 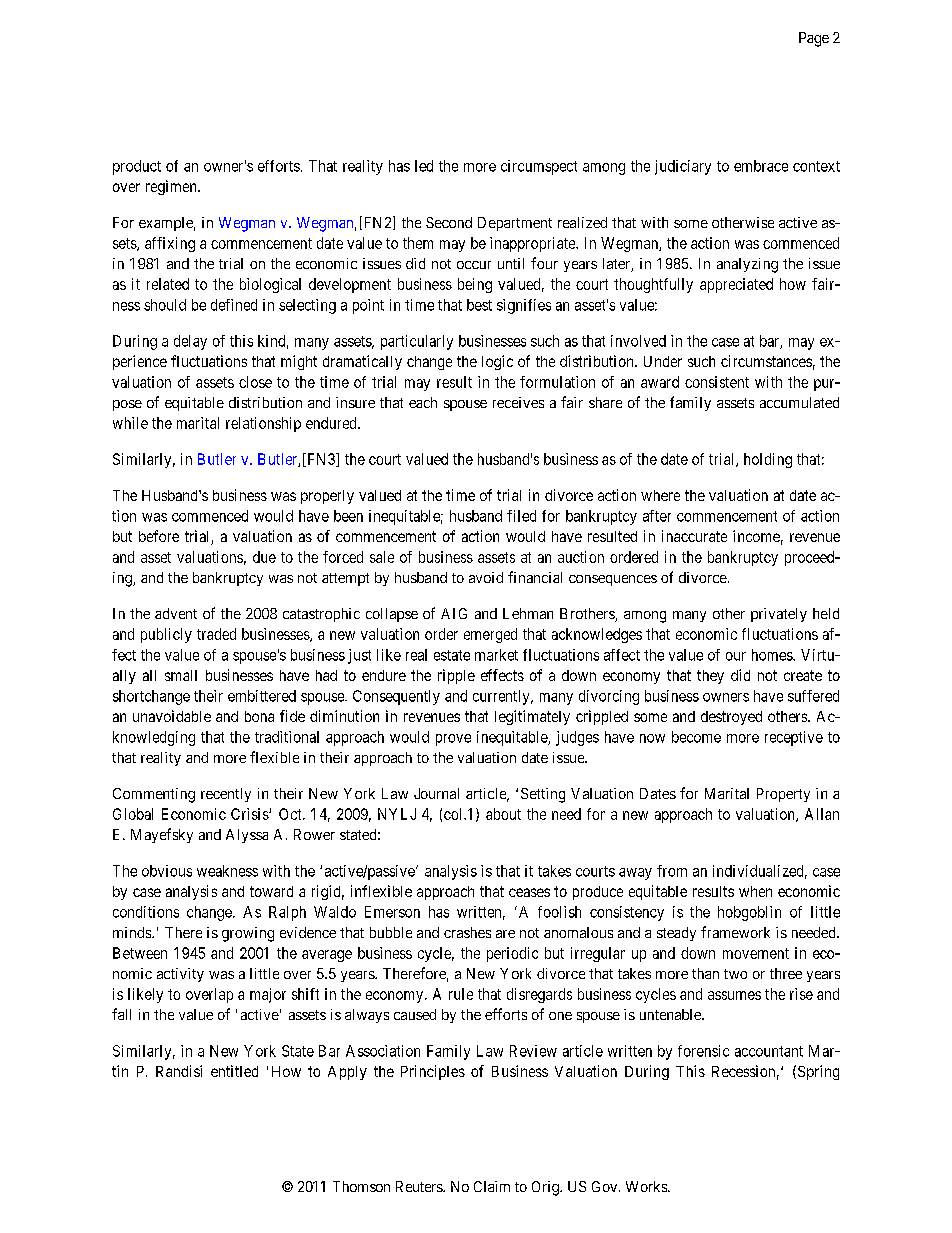 I want to click on product, so click(x=137, y=167).
